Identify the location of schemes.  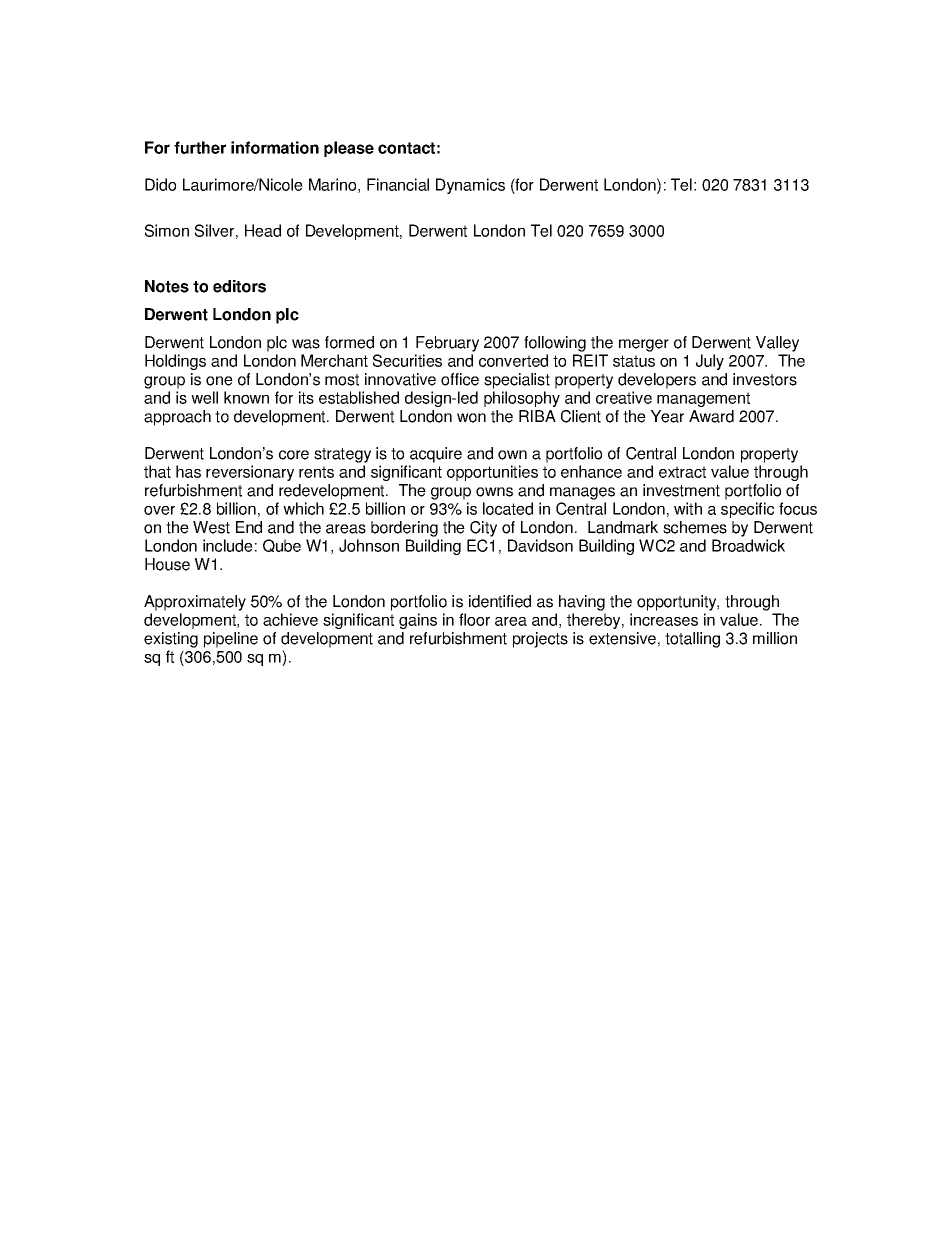
(695, 527).
